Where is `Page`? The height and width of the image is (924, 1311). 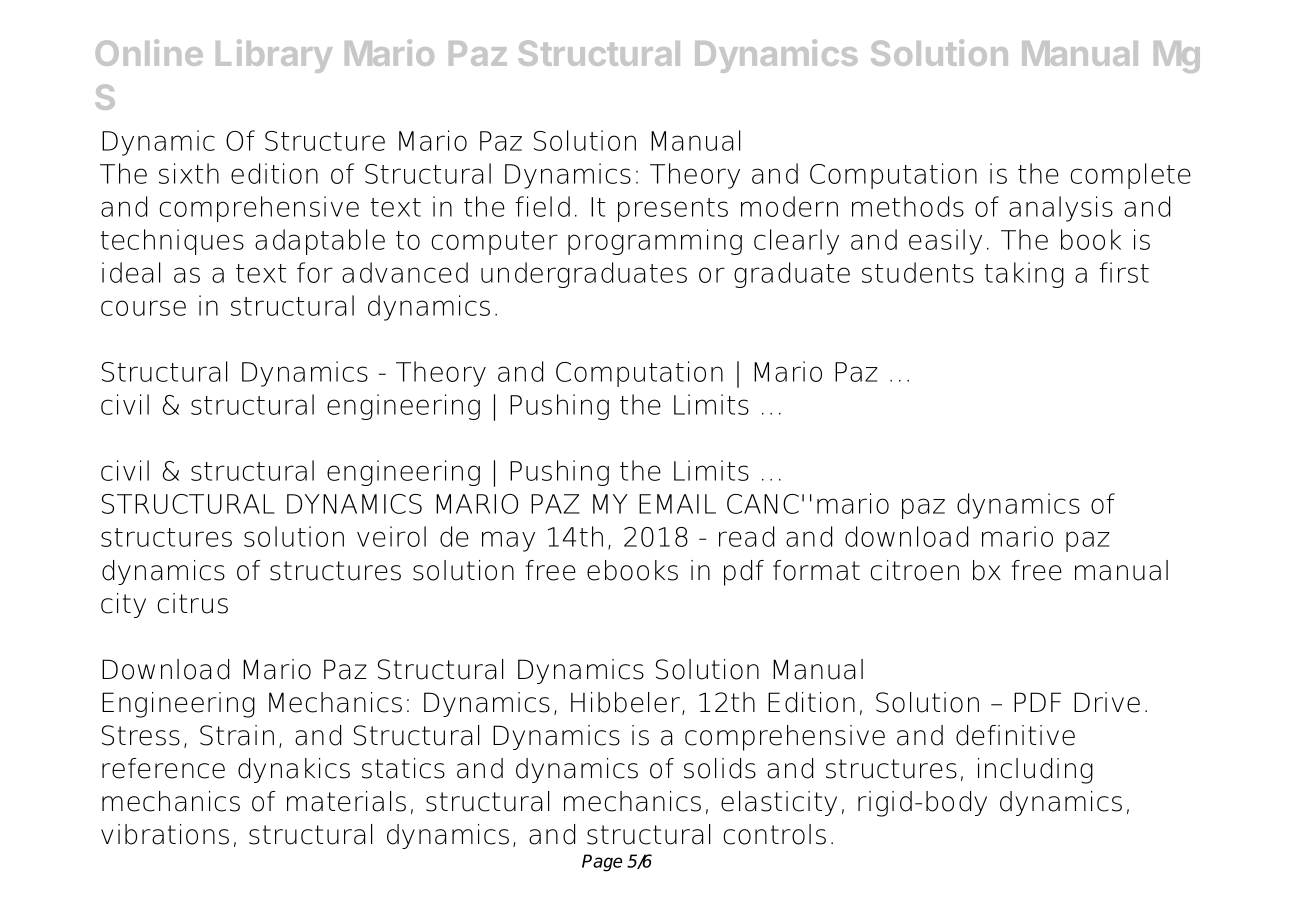 Page is located at coordinates (602, 863).
